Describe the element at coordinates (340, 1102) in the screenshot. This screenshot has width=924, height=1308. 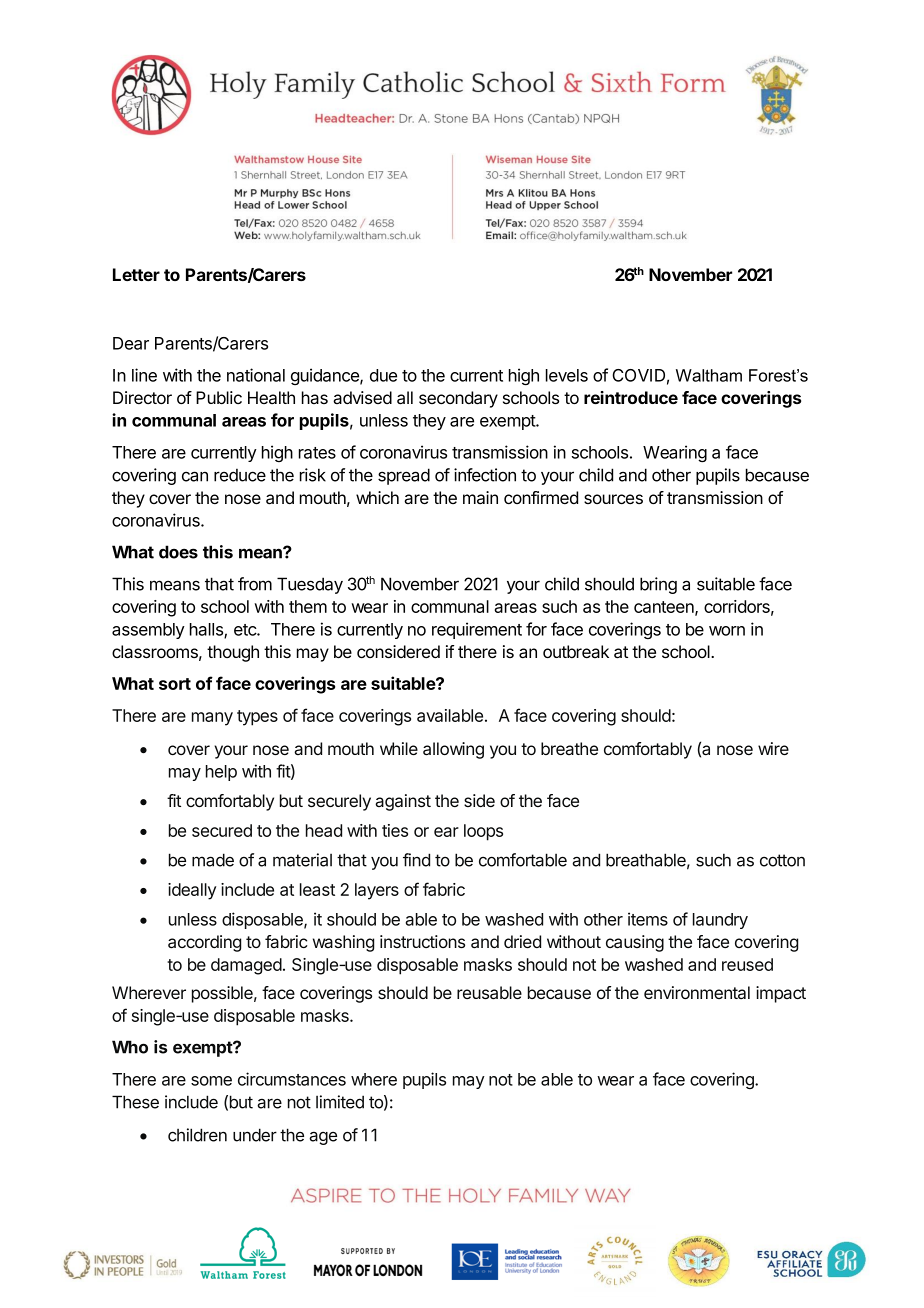
I see `limited` at that location.
